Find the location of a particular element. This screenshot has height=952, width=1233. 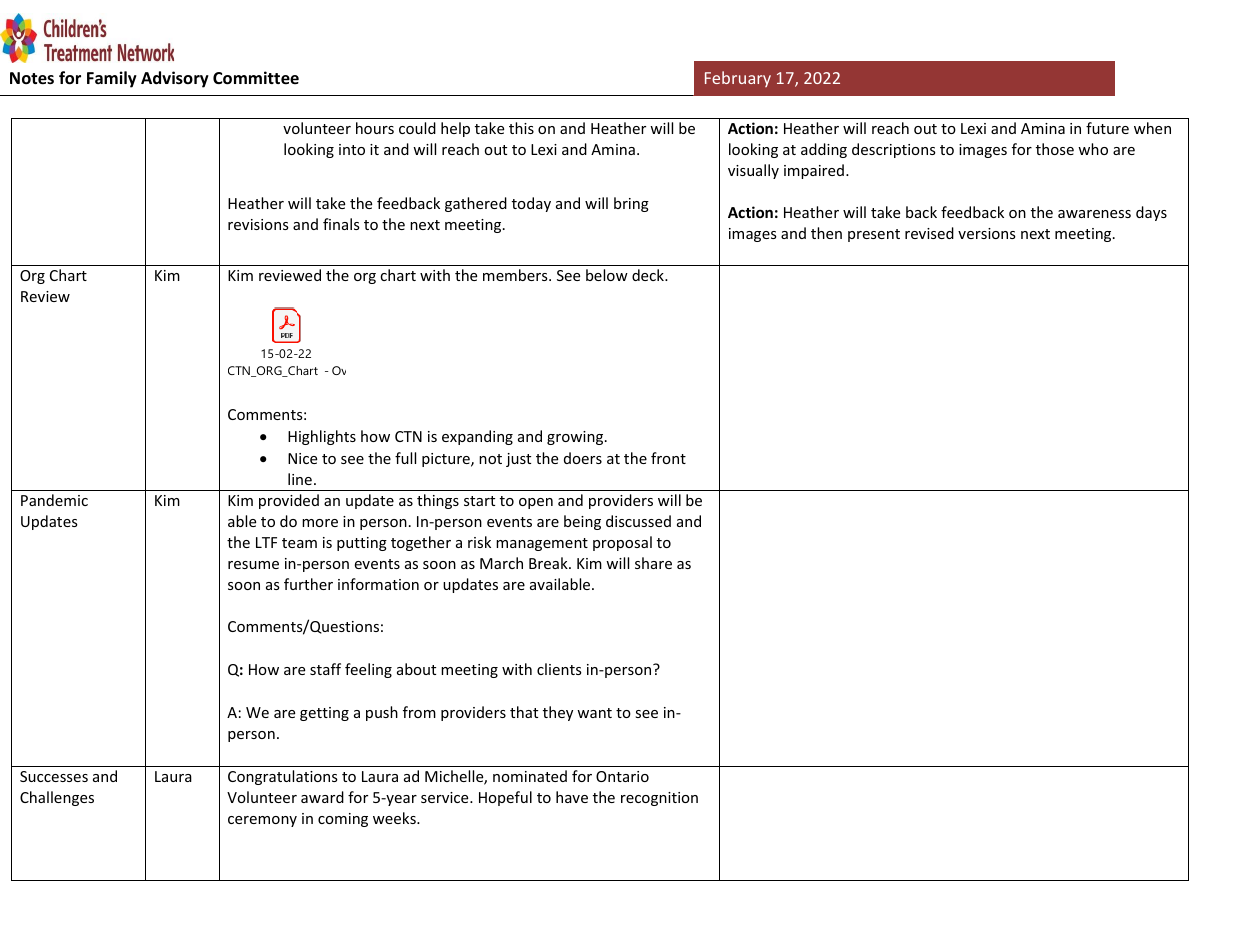

Break is located at coordinates (549, 563).
